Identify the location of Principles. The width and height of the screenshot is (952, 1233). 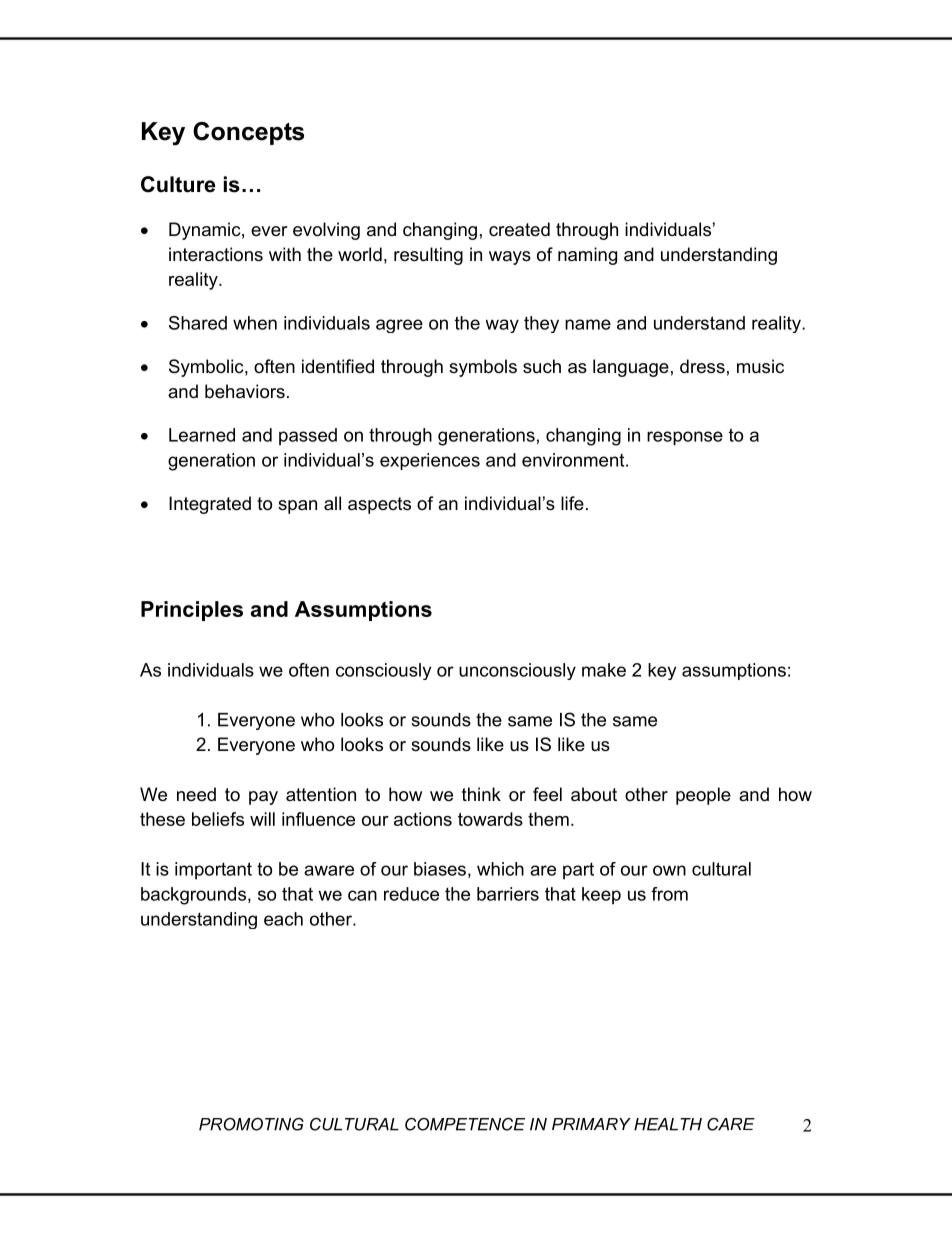
(192, 611).
